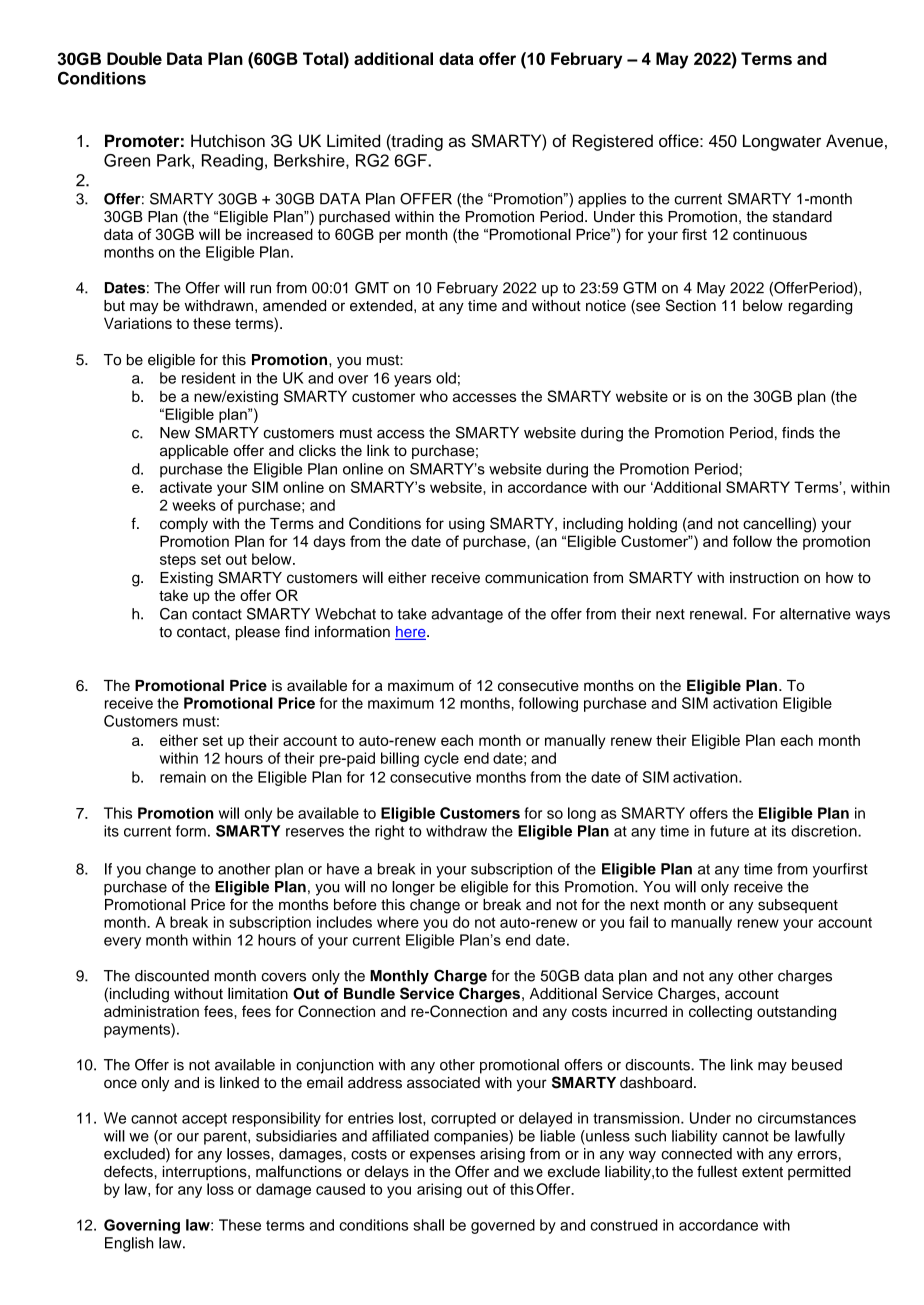  What do you see at coordinates (389, 832) in the screenshot?
I see `right` at bounding box center [389, 832].
